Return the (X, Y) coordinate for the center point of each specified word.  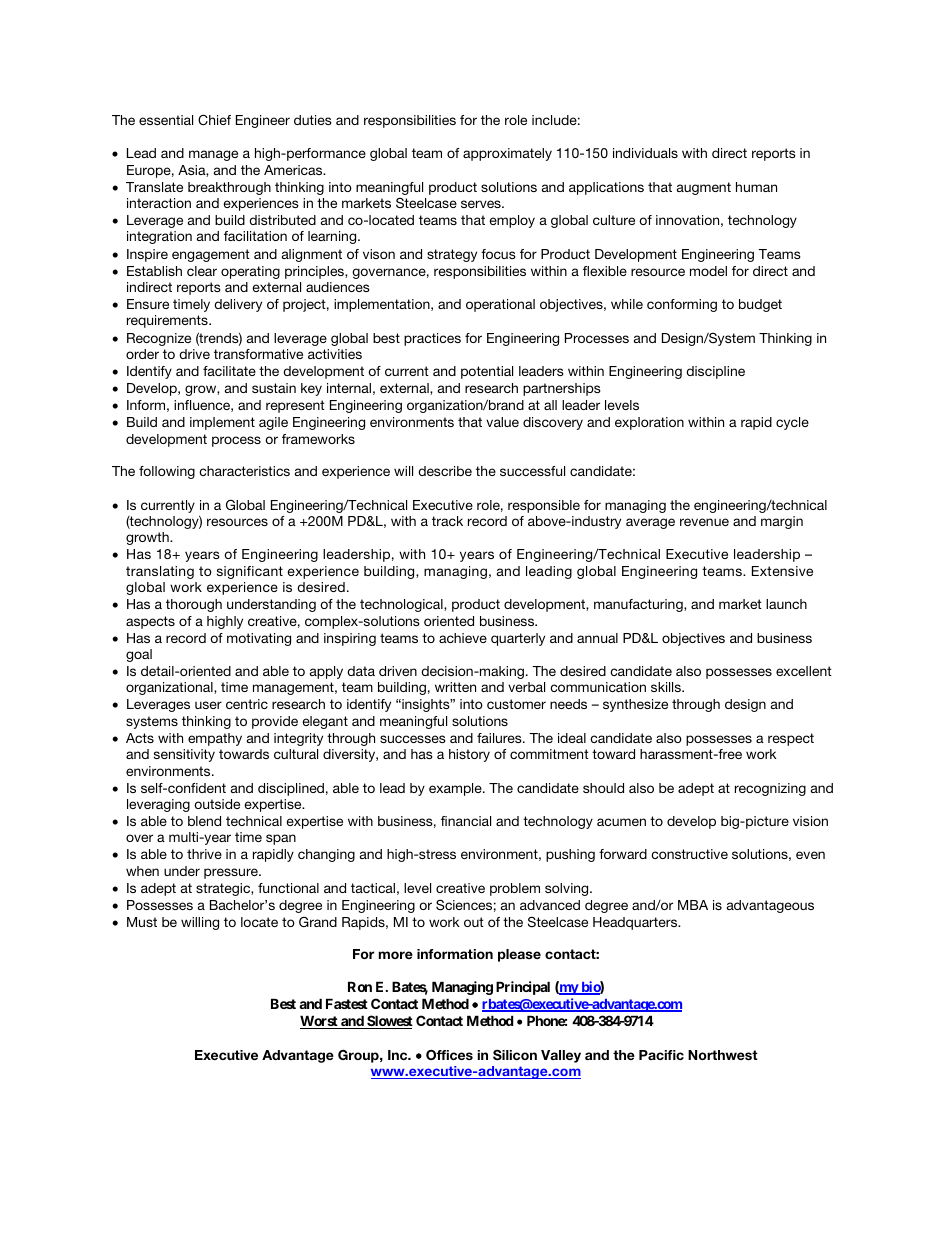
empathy (215, 739)
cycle (792, 423)
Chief (214, 119)
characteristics (244, 471)
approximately (507, 154)
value (502, 422)
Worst (320, 1022)
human (756, 187)
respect (791, 739)
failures (500, 738)
